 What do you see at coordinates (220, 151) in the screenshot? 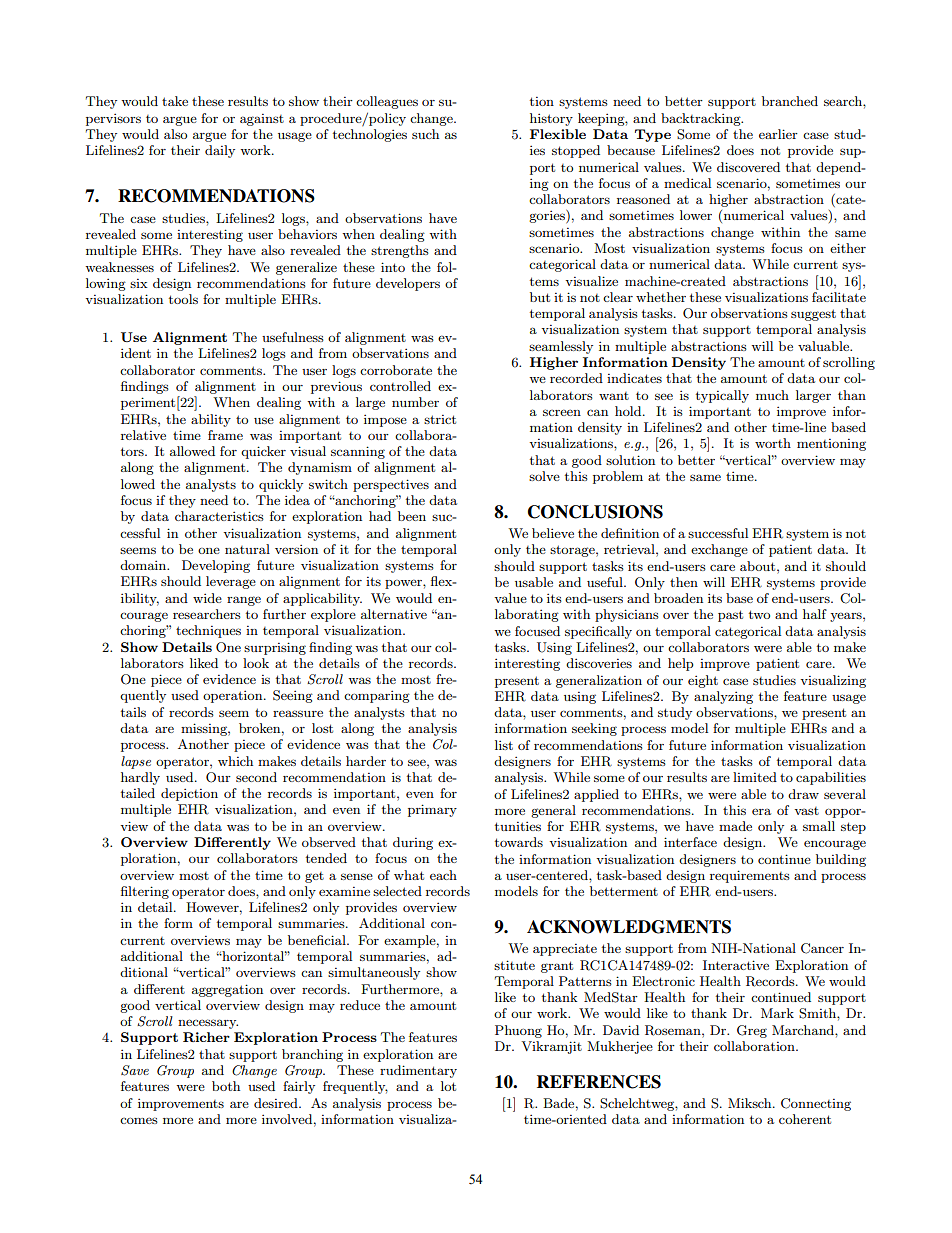
I see `daily` at bounding box center [220, 151].
